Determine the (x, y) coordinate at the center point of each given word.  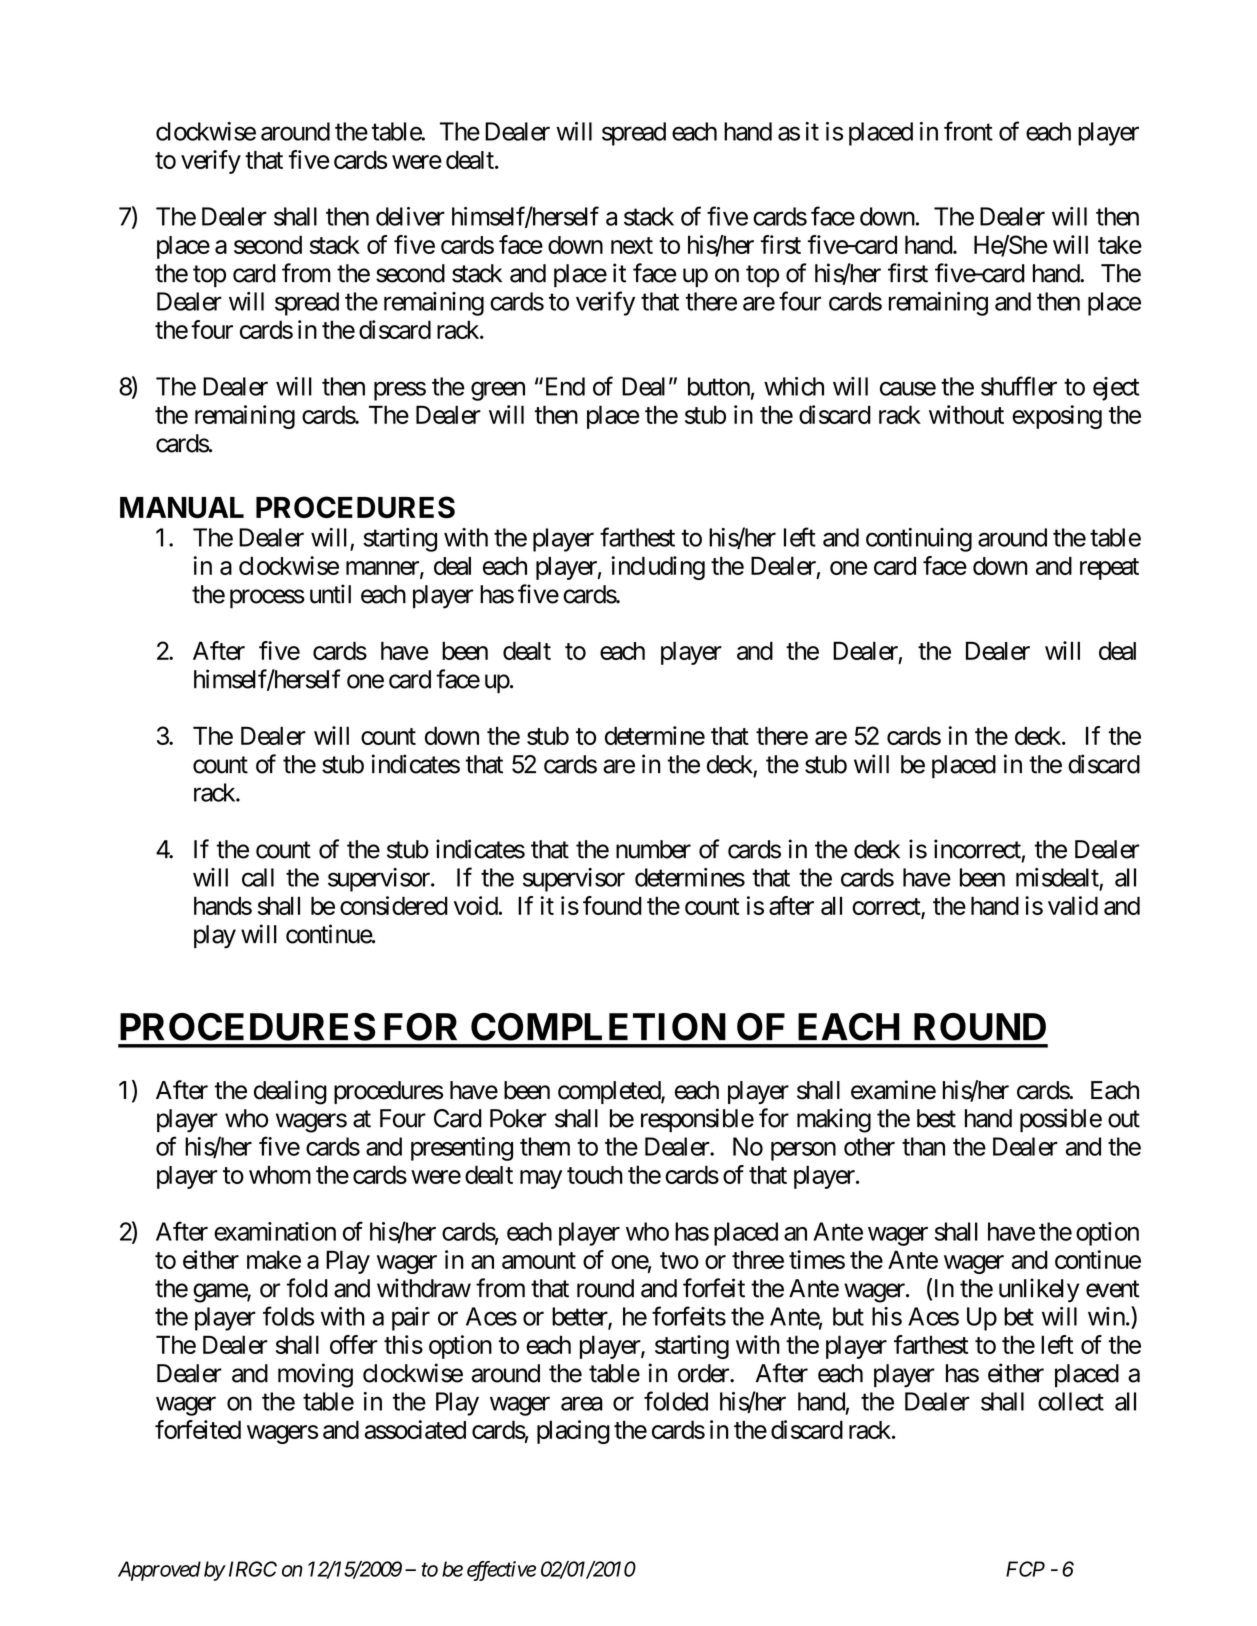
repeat (1109, 569)
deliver (410, 216)
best (936, 1118)
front (968, 131)
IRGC (251, 1569)
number (653, 849)
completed (610, 1092)
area (582, 1404)
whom (280, 1174)
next (632, 245)
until (330, 594)
